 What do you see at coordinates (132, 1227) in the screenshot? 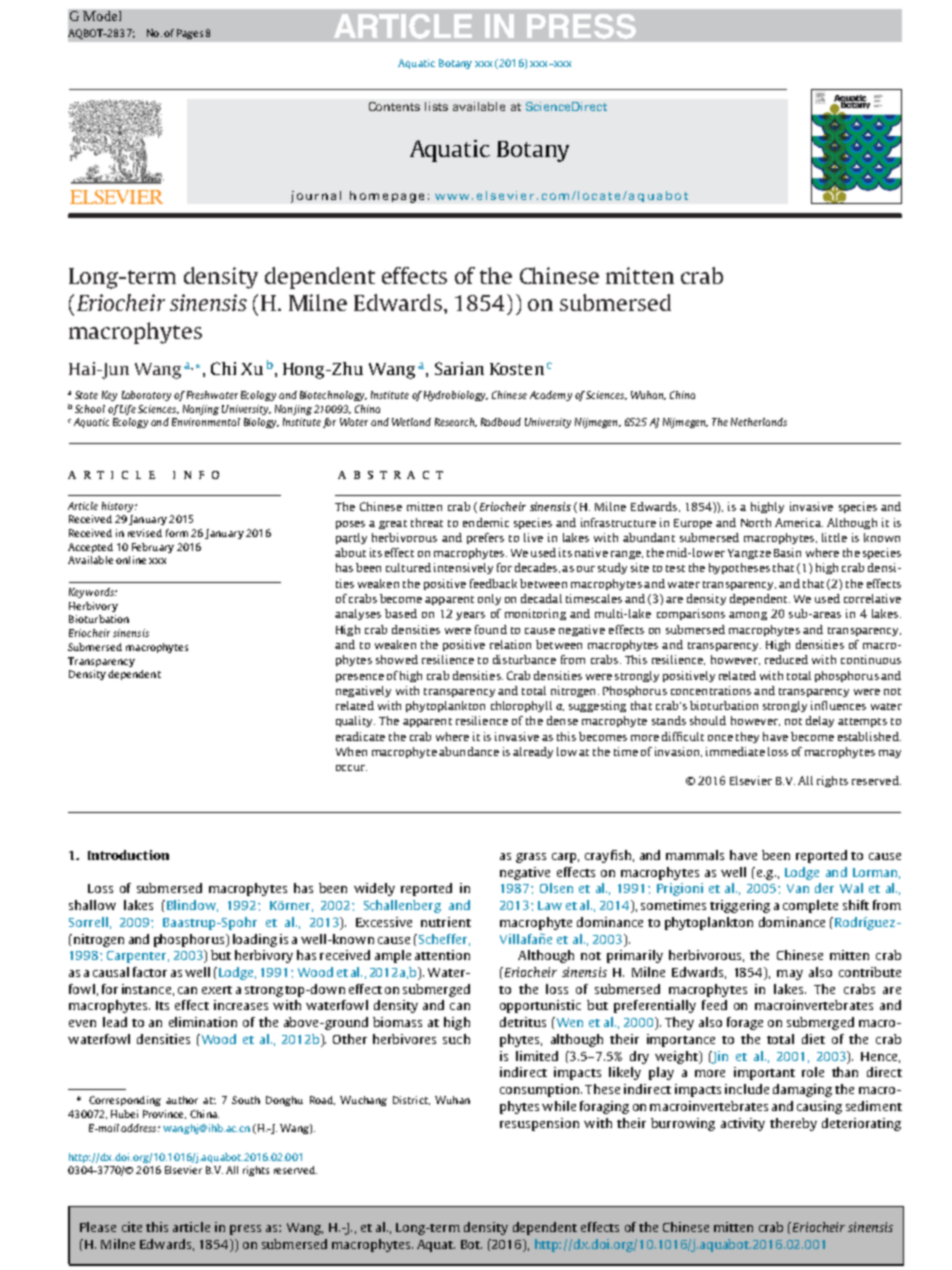
I see `cite` at bounding box center [132, 1227].
